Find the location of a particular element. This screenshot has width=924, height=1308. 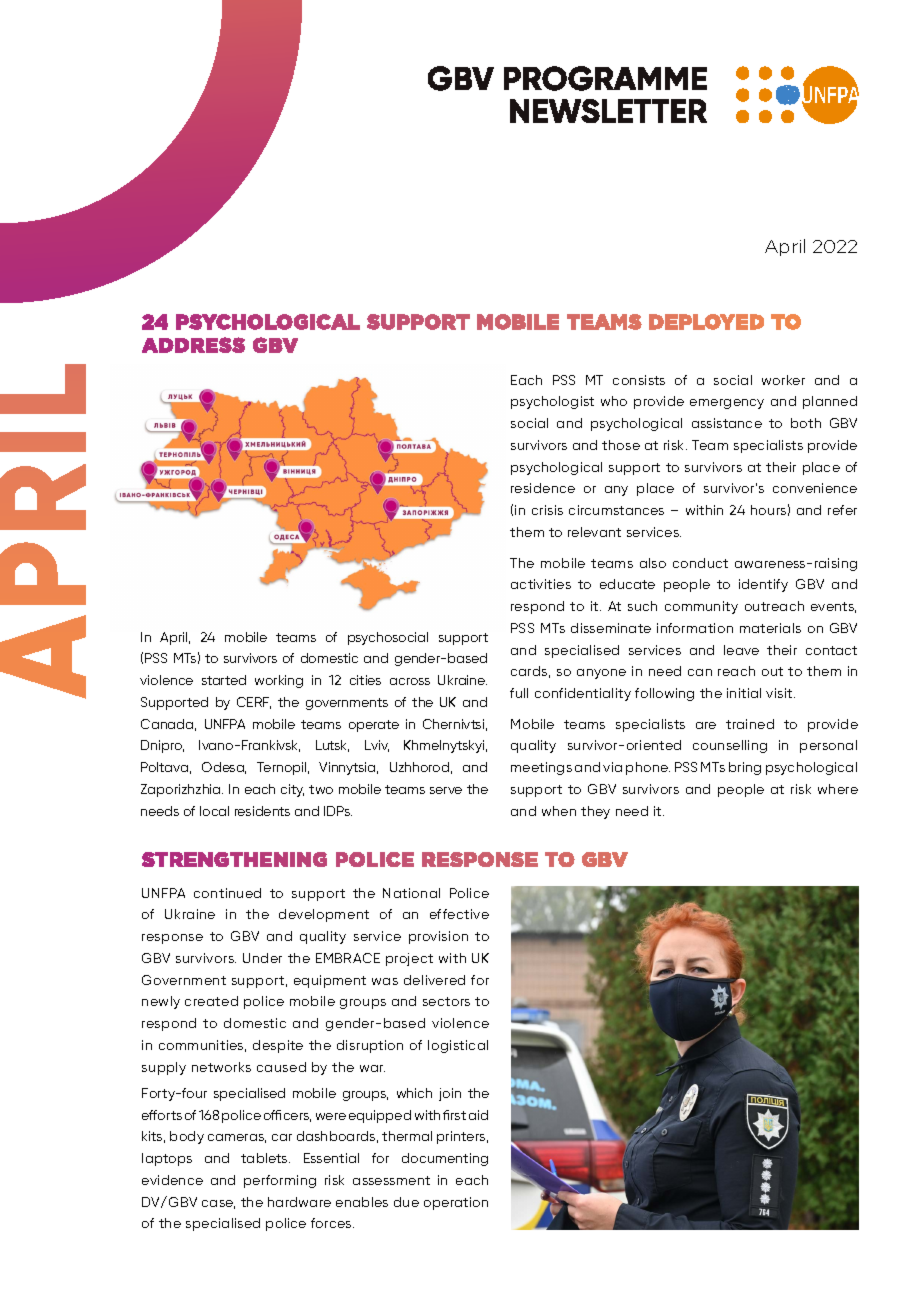

psychologist is located at coordinates (552, 402).
